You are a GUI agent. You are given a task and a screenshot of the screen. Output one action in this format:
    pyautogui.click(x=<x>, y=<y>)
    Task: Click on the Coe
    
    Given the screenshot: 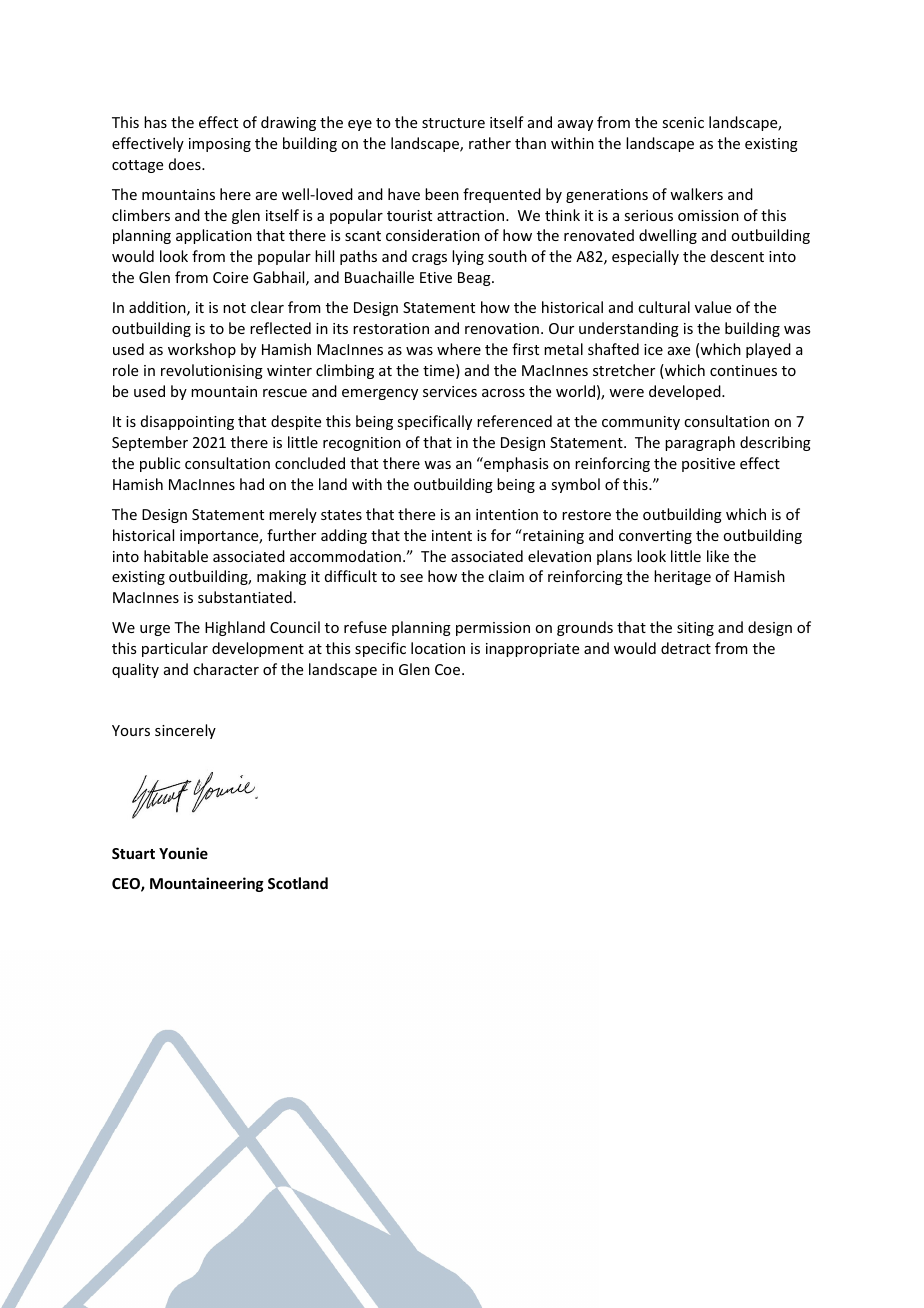 What is the action you would take?
    pyautogui.click(x=449, y=669)
